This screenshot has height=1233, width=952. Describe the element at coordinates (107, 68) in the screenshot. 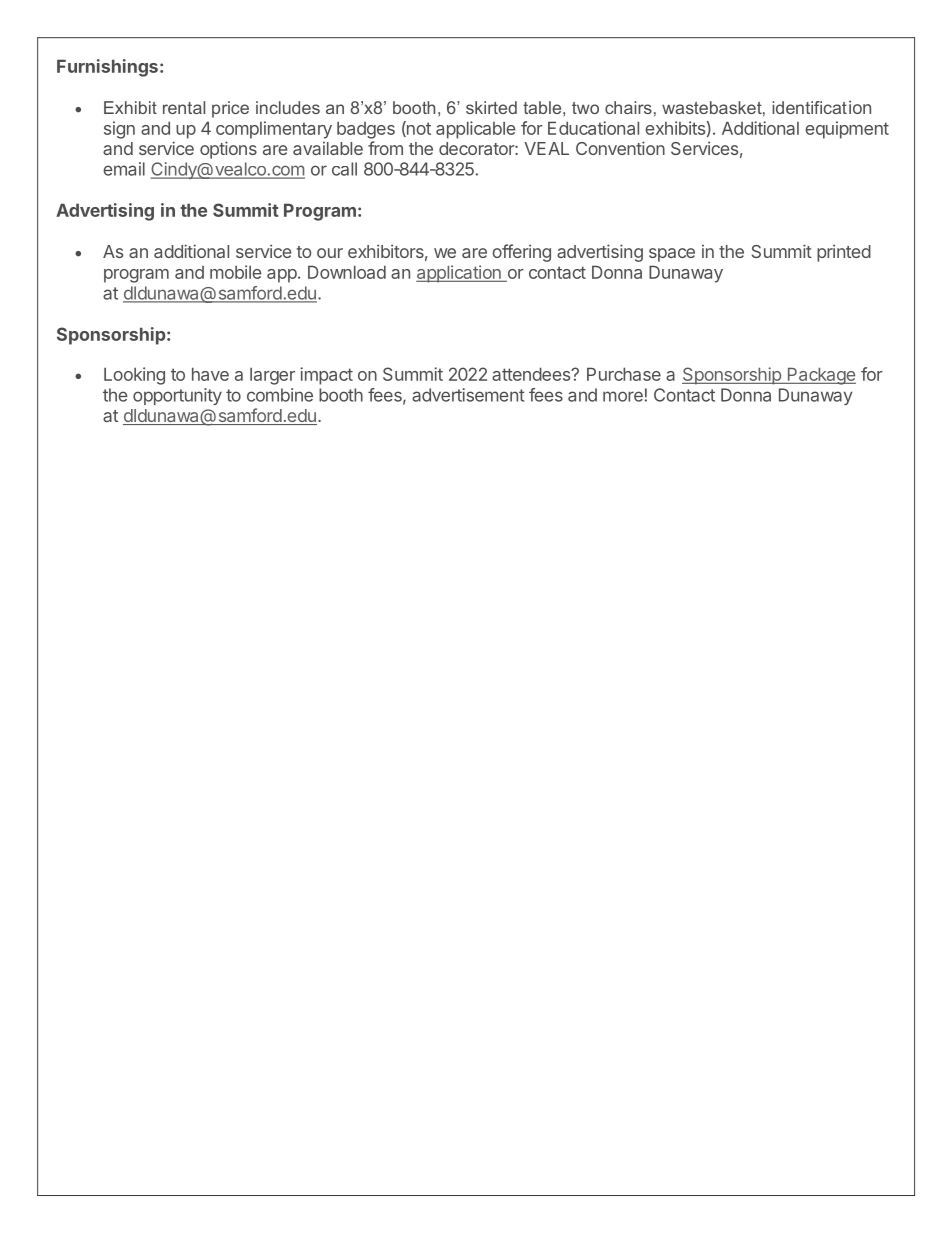

I see `Furnishings` at that location.
